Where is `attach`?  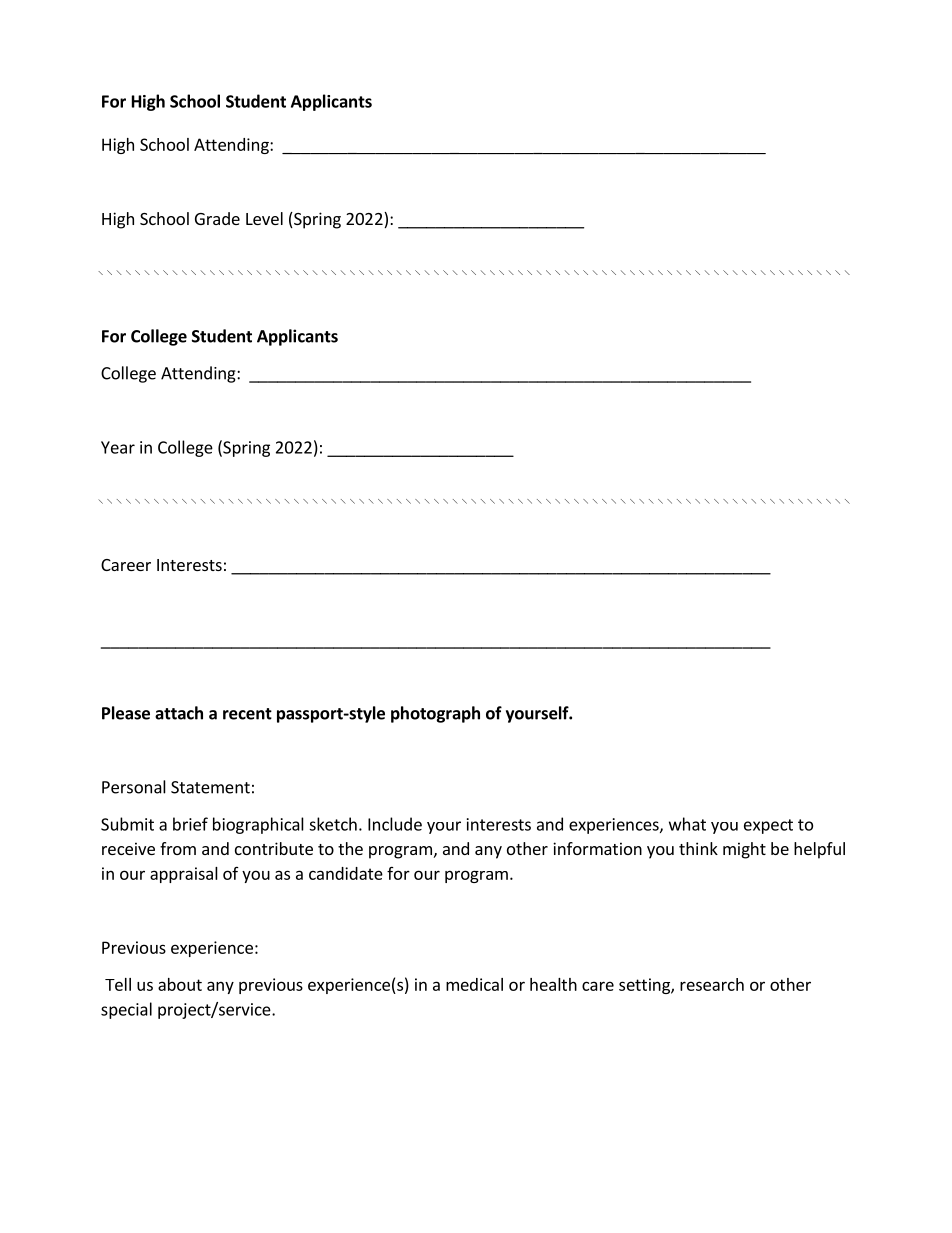
attach is located at coordinates (179, 713).
